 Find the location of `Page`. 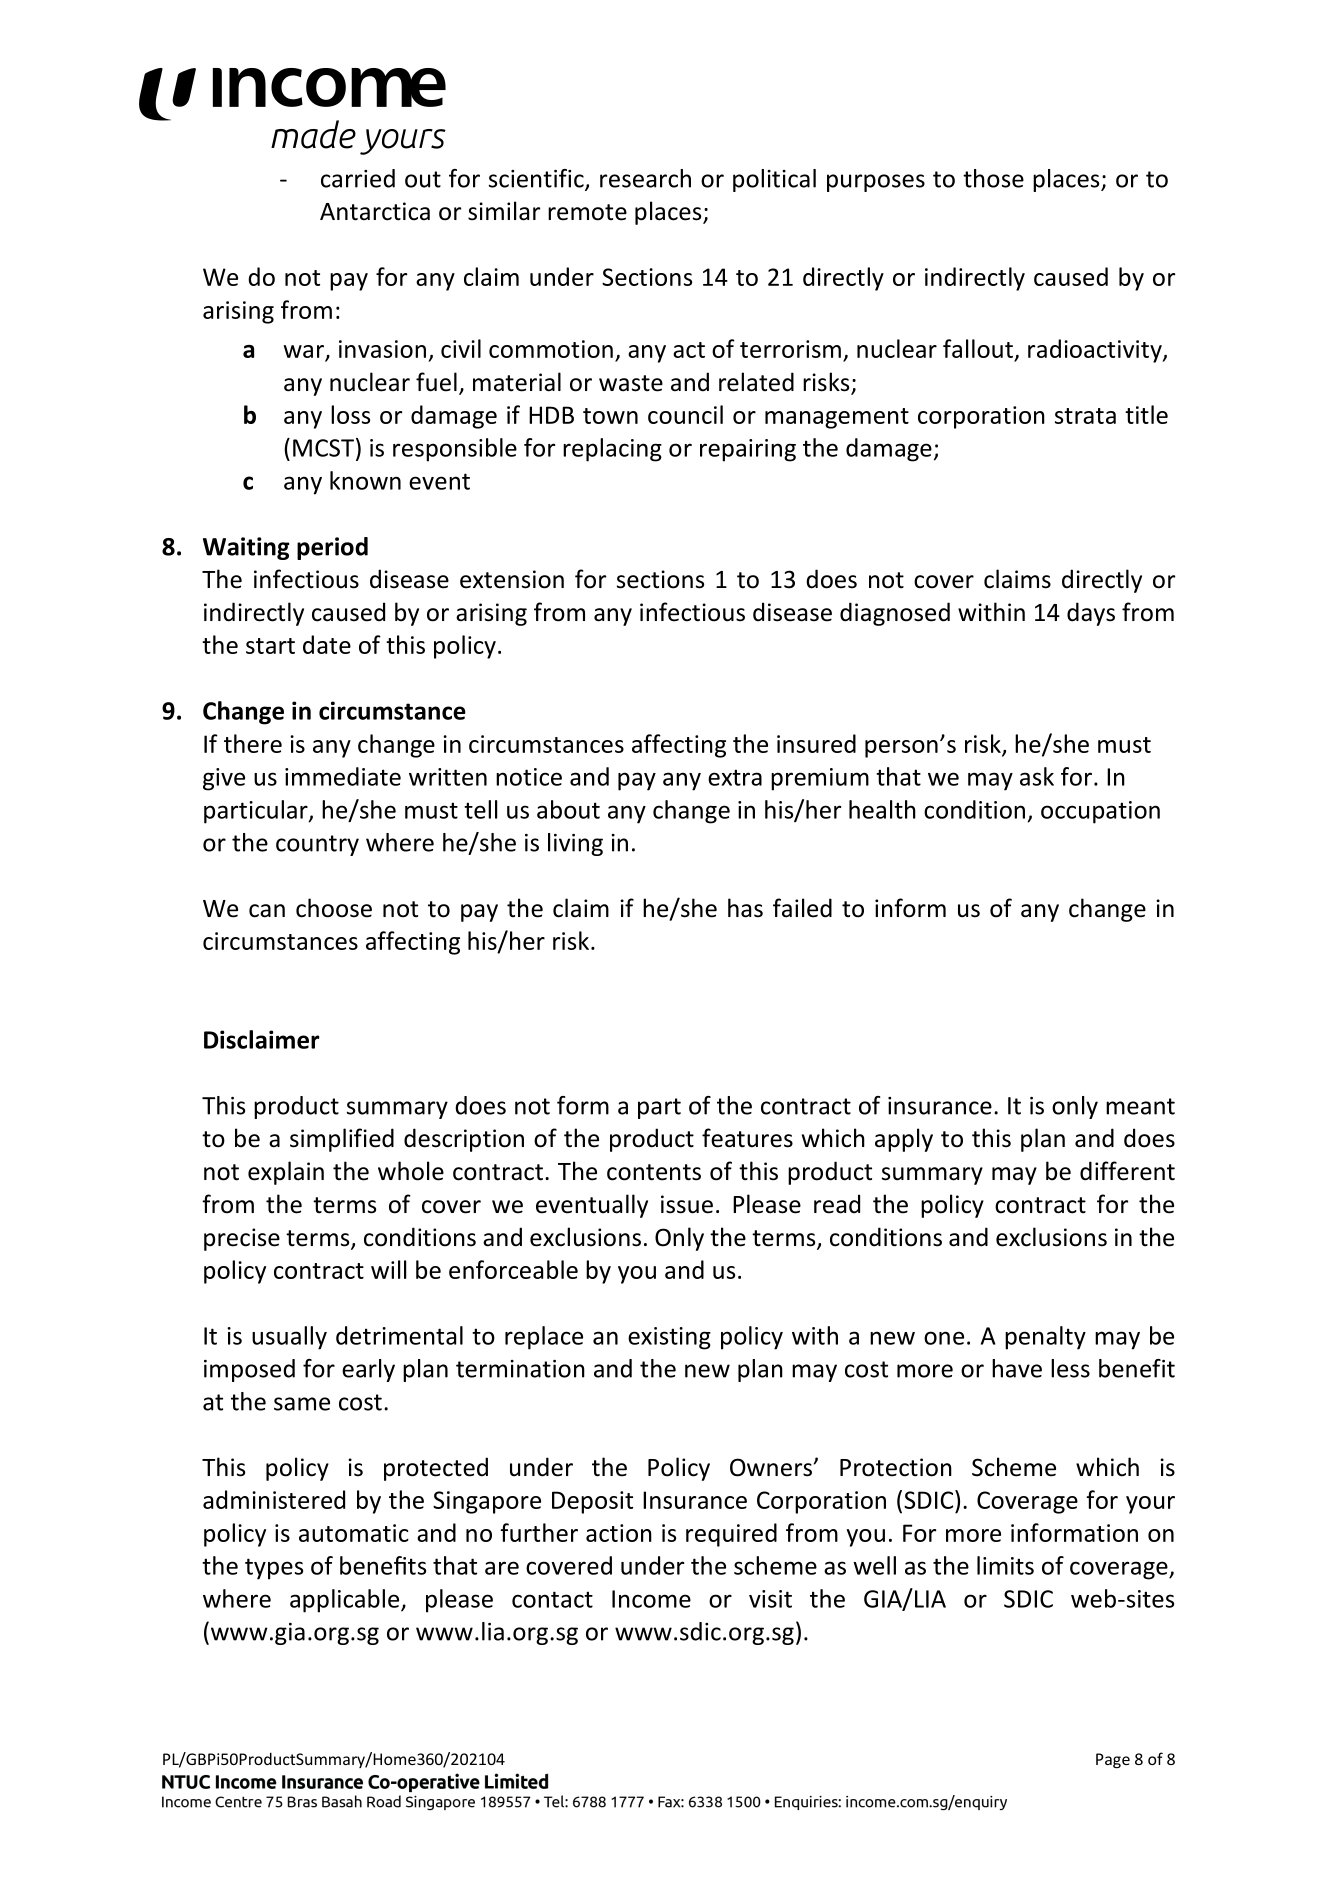

Page is located at coordinates (1113, 1761).
